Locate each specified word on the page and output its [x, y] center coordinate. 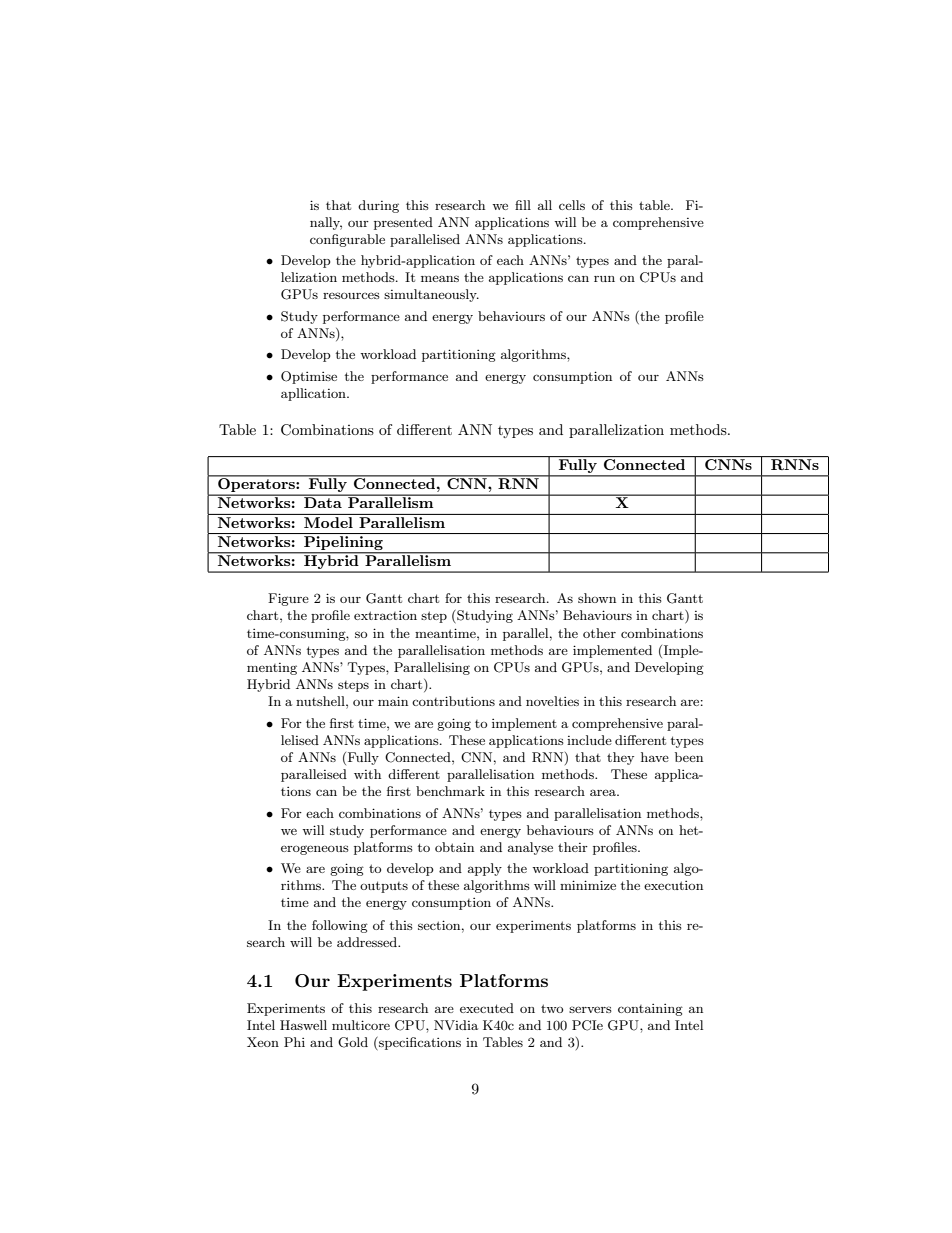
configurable [347, 240]
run [604, 279]
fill [523, 205]
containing [650, 1010]
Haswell [303, 1025]
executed [487, 1008]
